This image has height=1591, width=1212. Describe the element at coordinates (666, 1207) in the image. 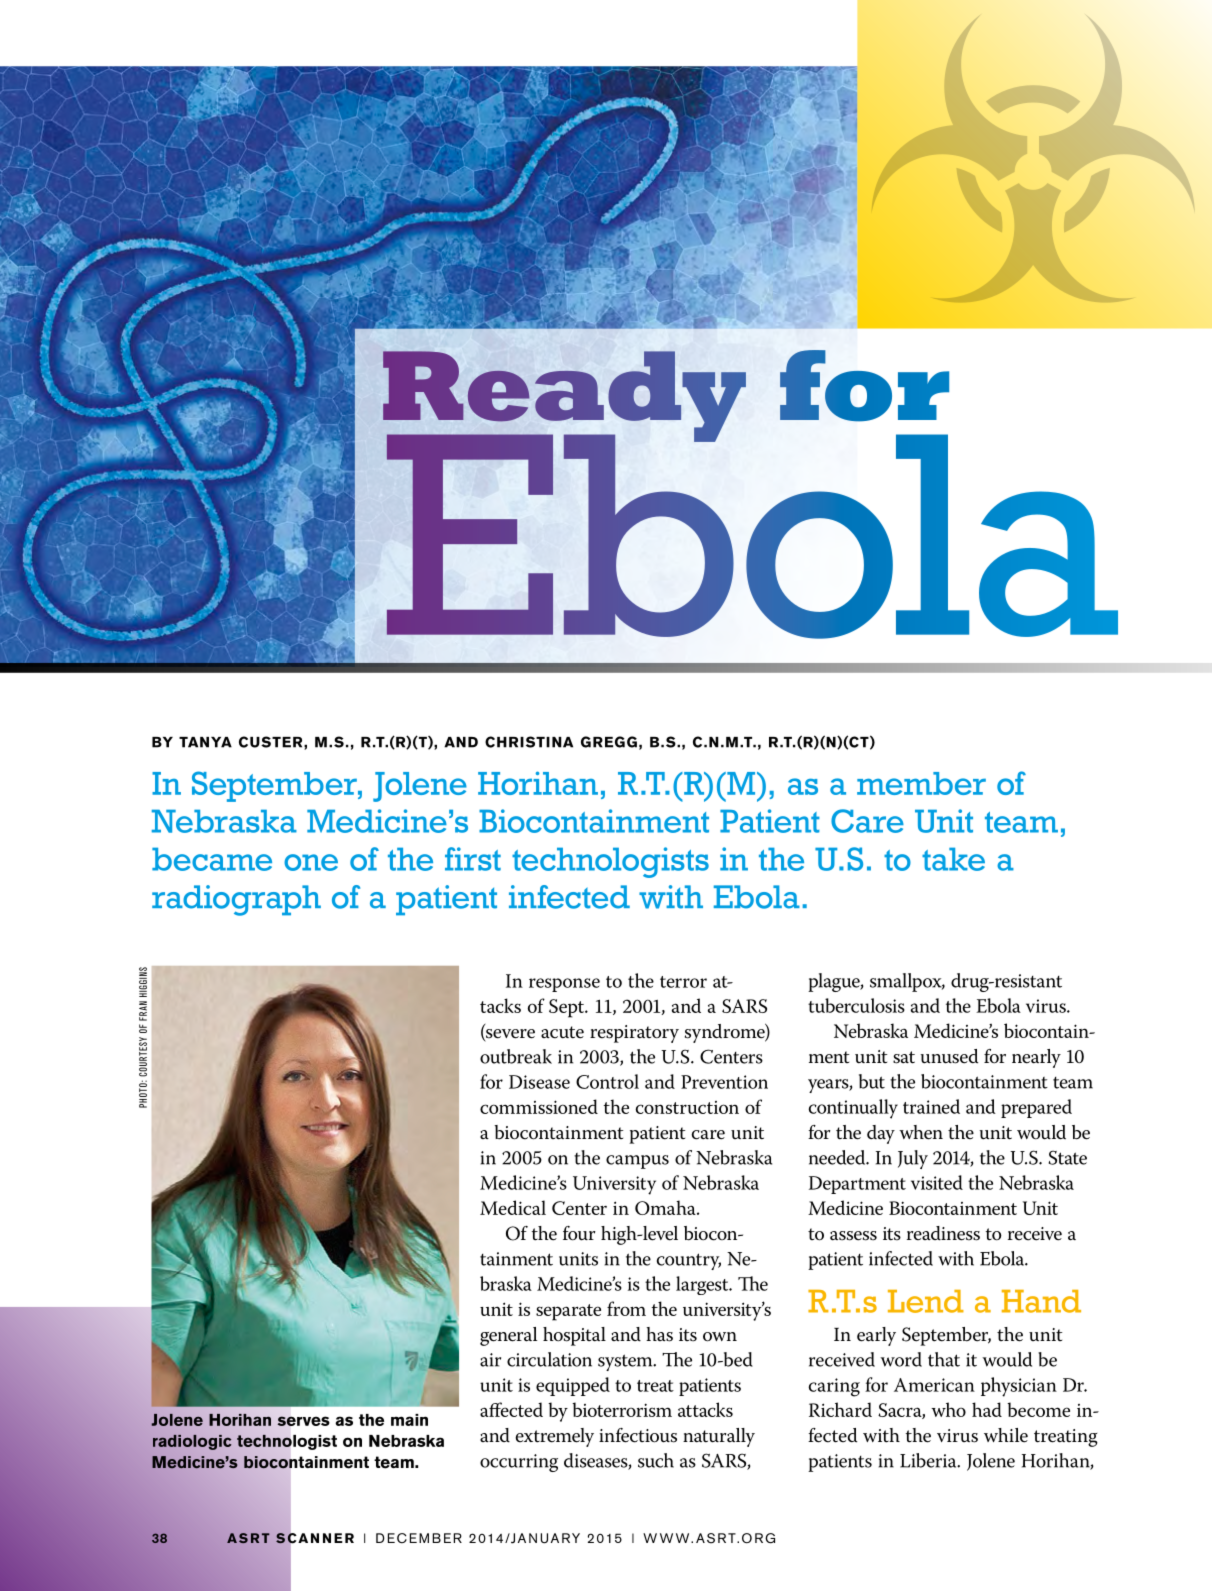

I see `Omaha` at that location.
